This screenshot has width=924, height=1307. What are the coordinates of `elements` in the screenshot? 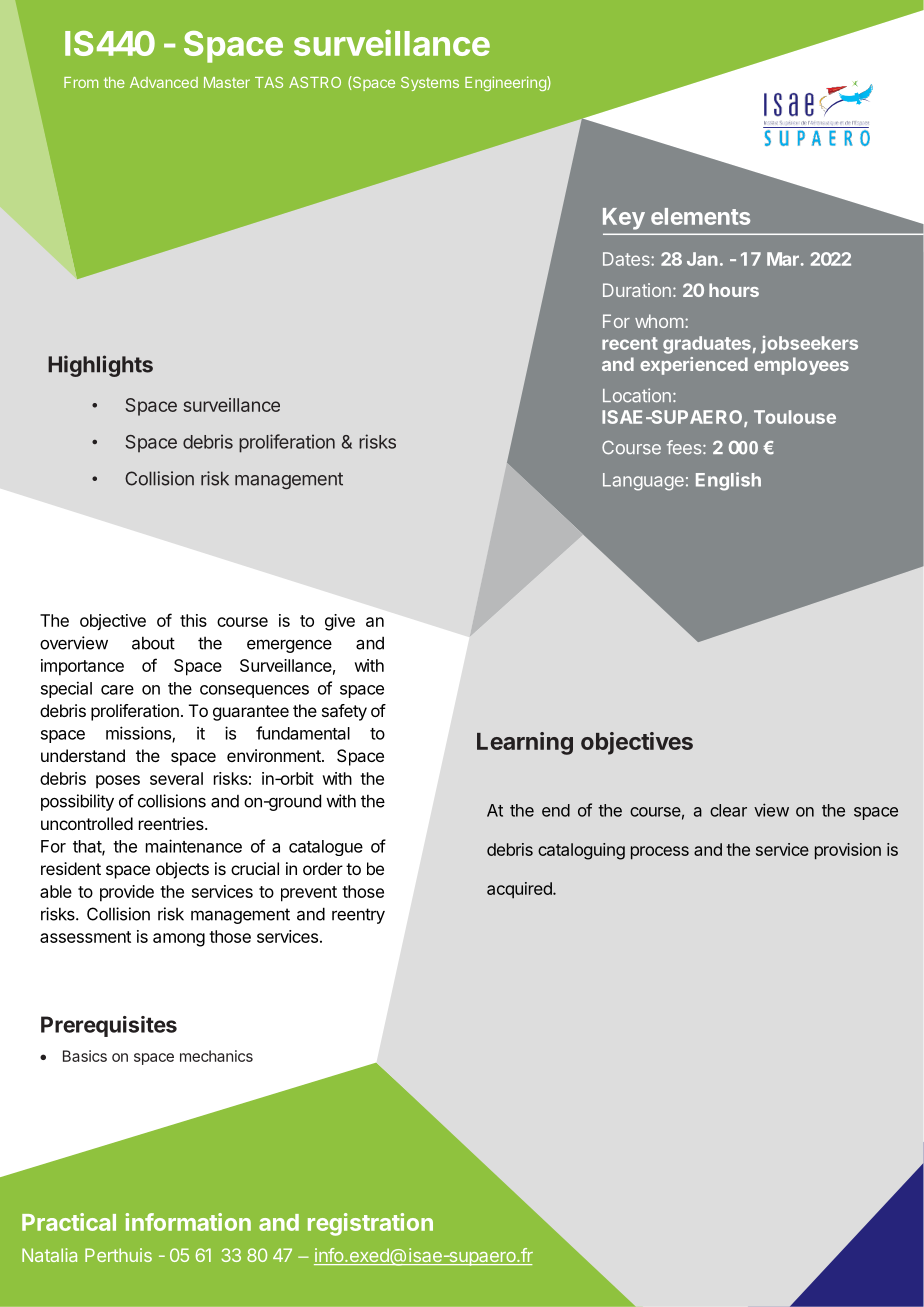 It's located at (700, 216).
